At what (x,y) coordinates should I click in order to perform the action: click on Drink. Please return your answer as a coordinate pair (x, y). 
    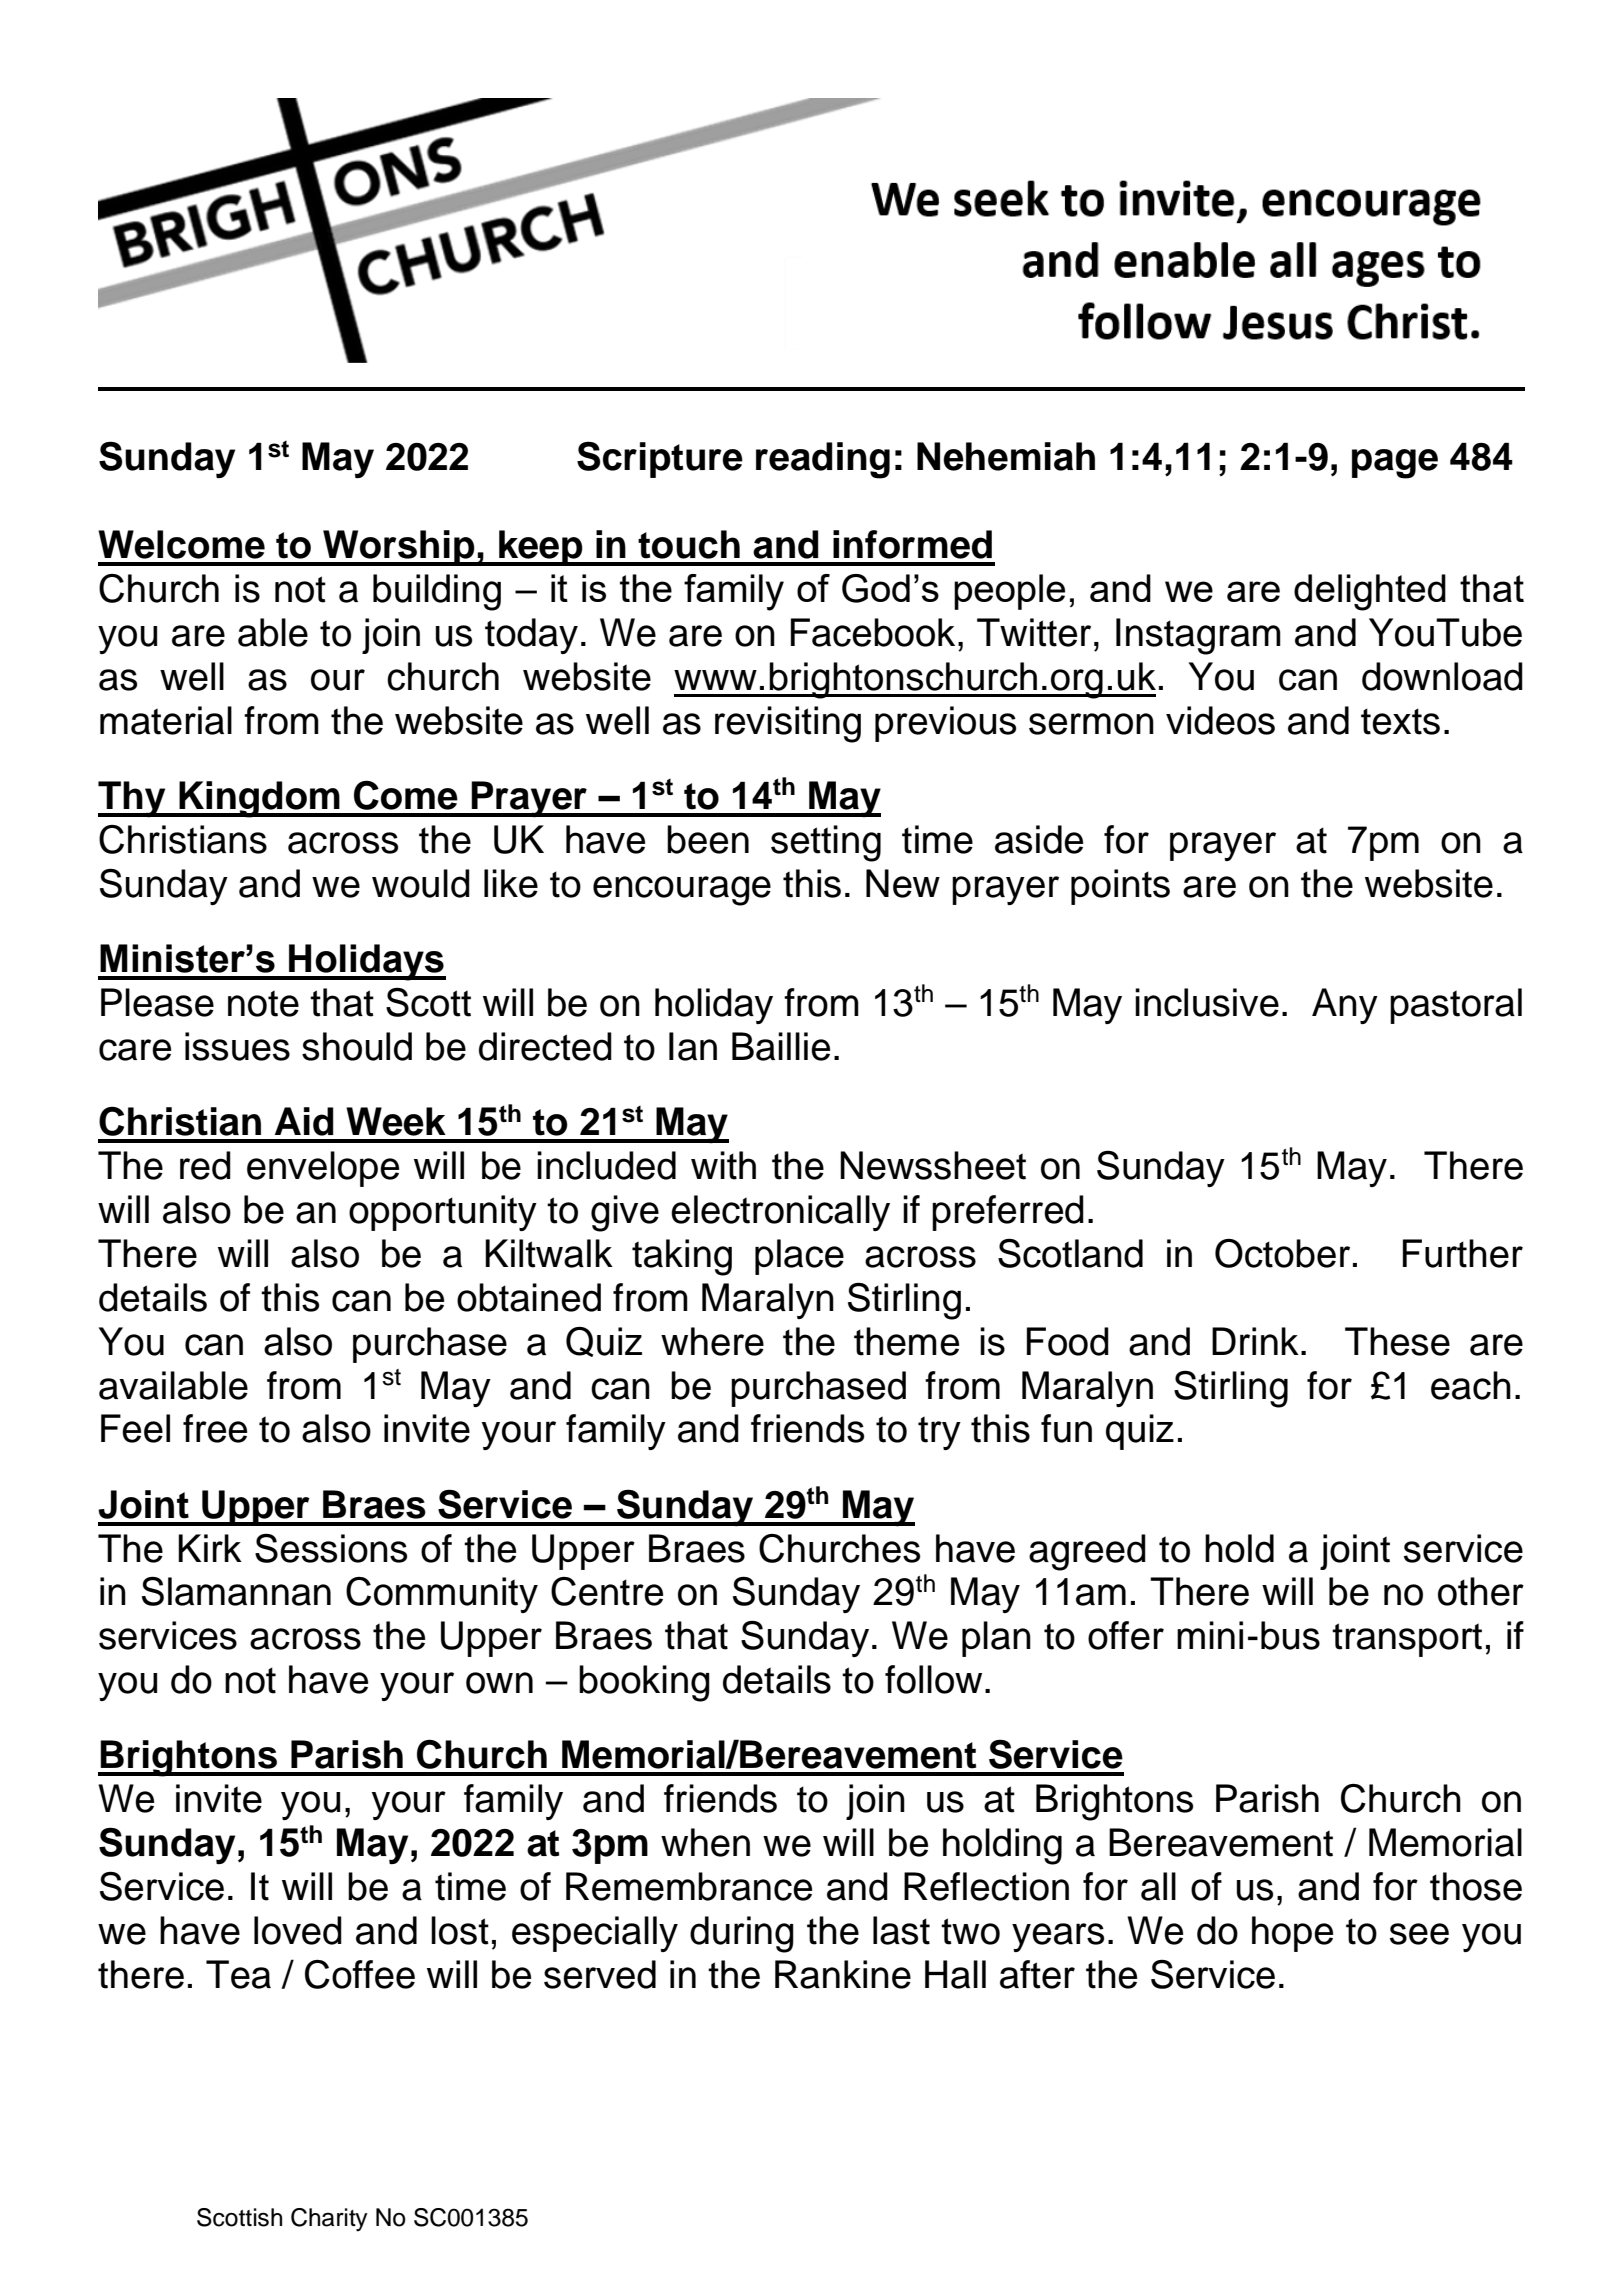
    Looking at the image, I should click on (1255, 1341).
